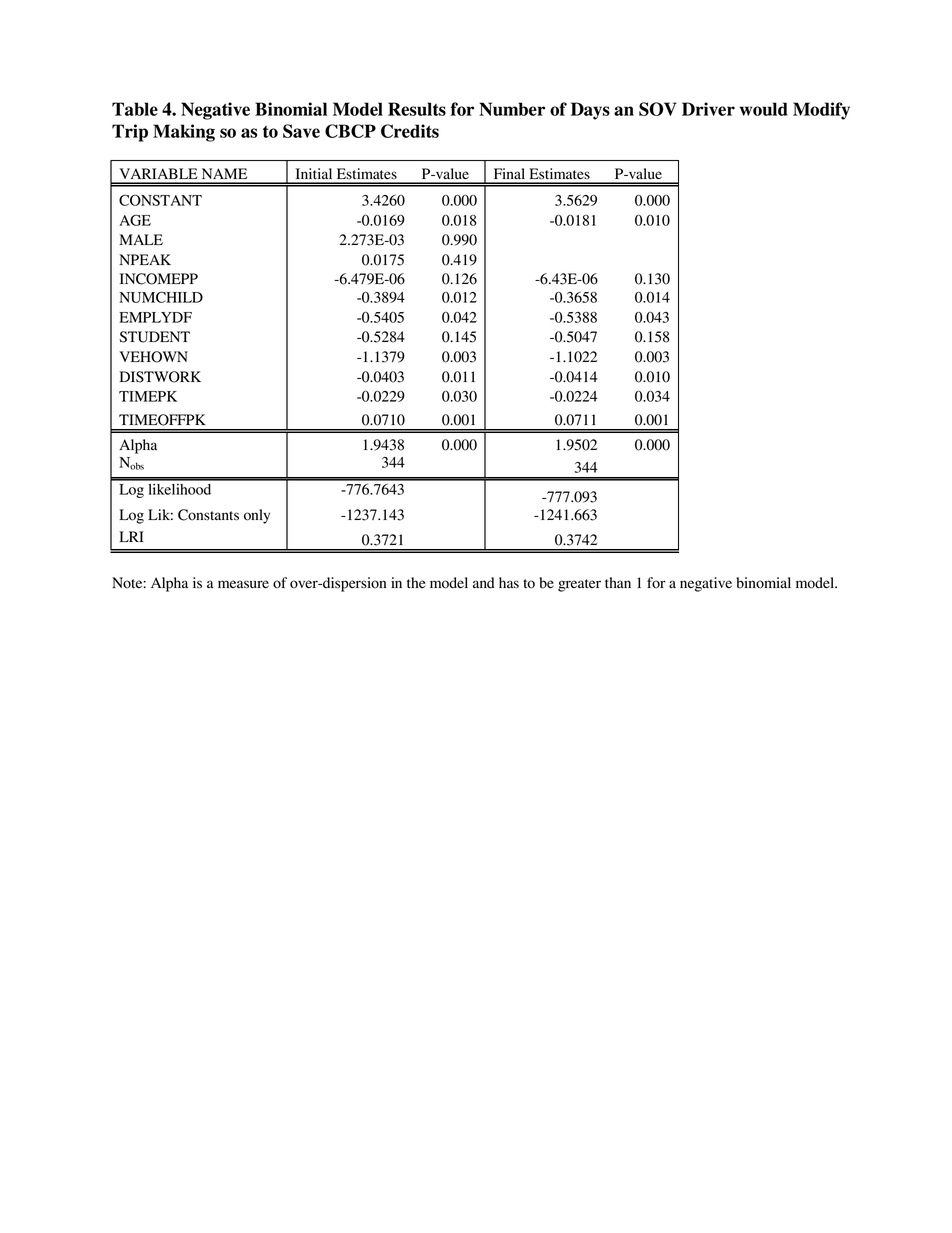  I want to click on MALE, so click(141, 239).
